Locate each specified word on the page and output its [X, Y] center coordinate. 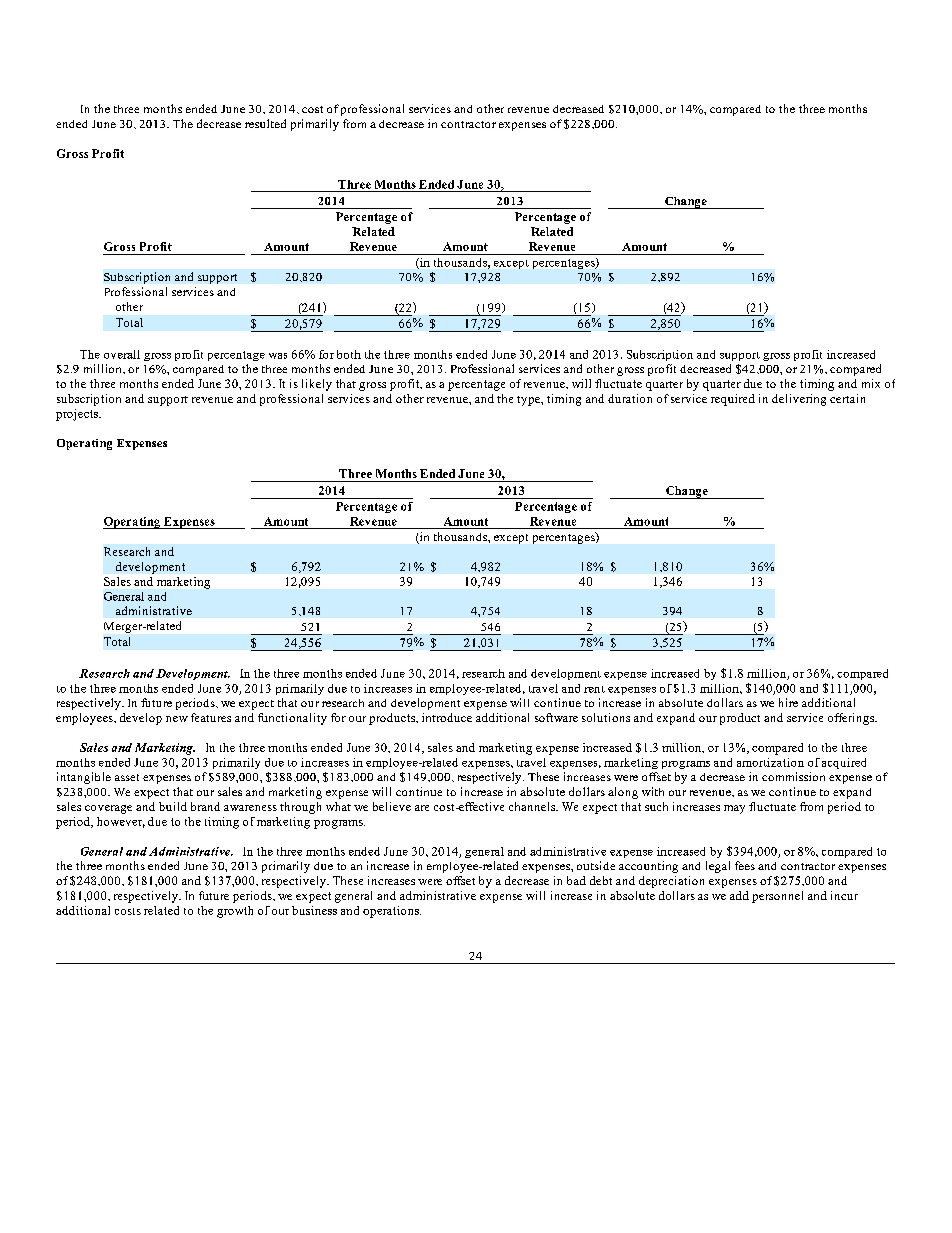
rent [594, 689]
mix [871, 383]
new [177, 719]
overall [122, 354]
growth [235, 912]
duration [630, 398]
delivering [799, 400]
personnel [777, 897]
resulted [265, 123]
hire [788, 702]
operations [392, 912]
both [349, 354]
